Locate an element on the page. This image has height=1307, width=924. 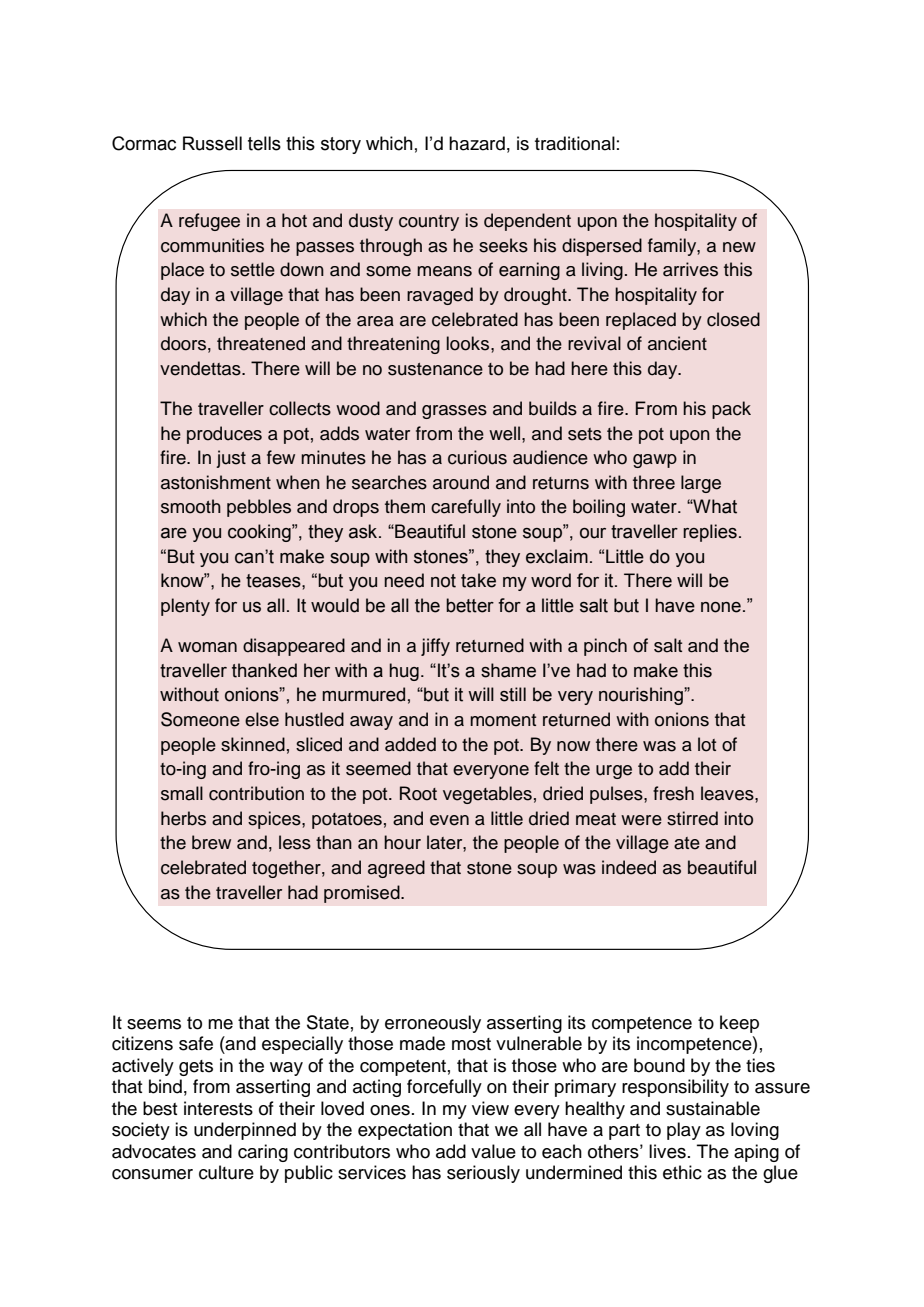
carefully is located at coordinates (466, 508).
